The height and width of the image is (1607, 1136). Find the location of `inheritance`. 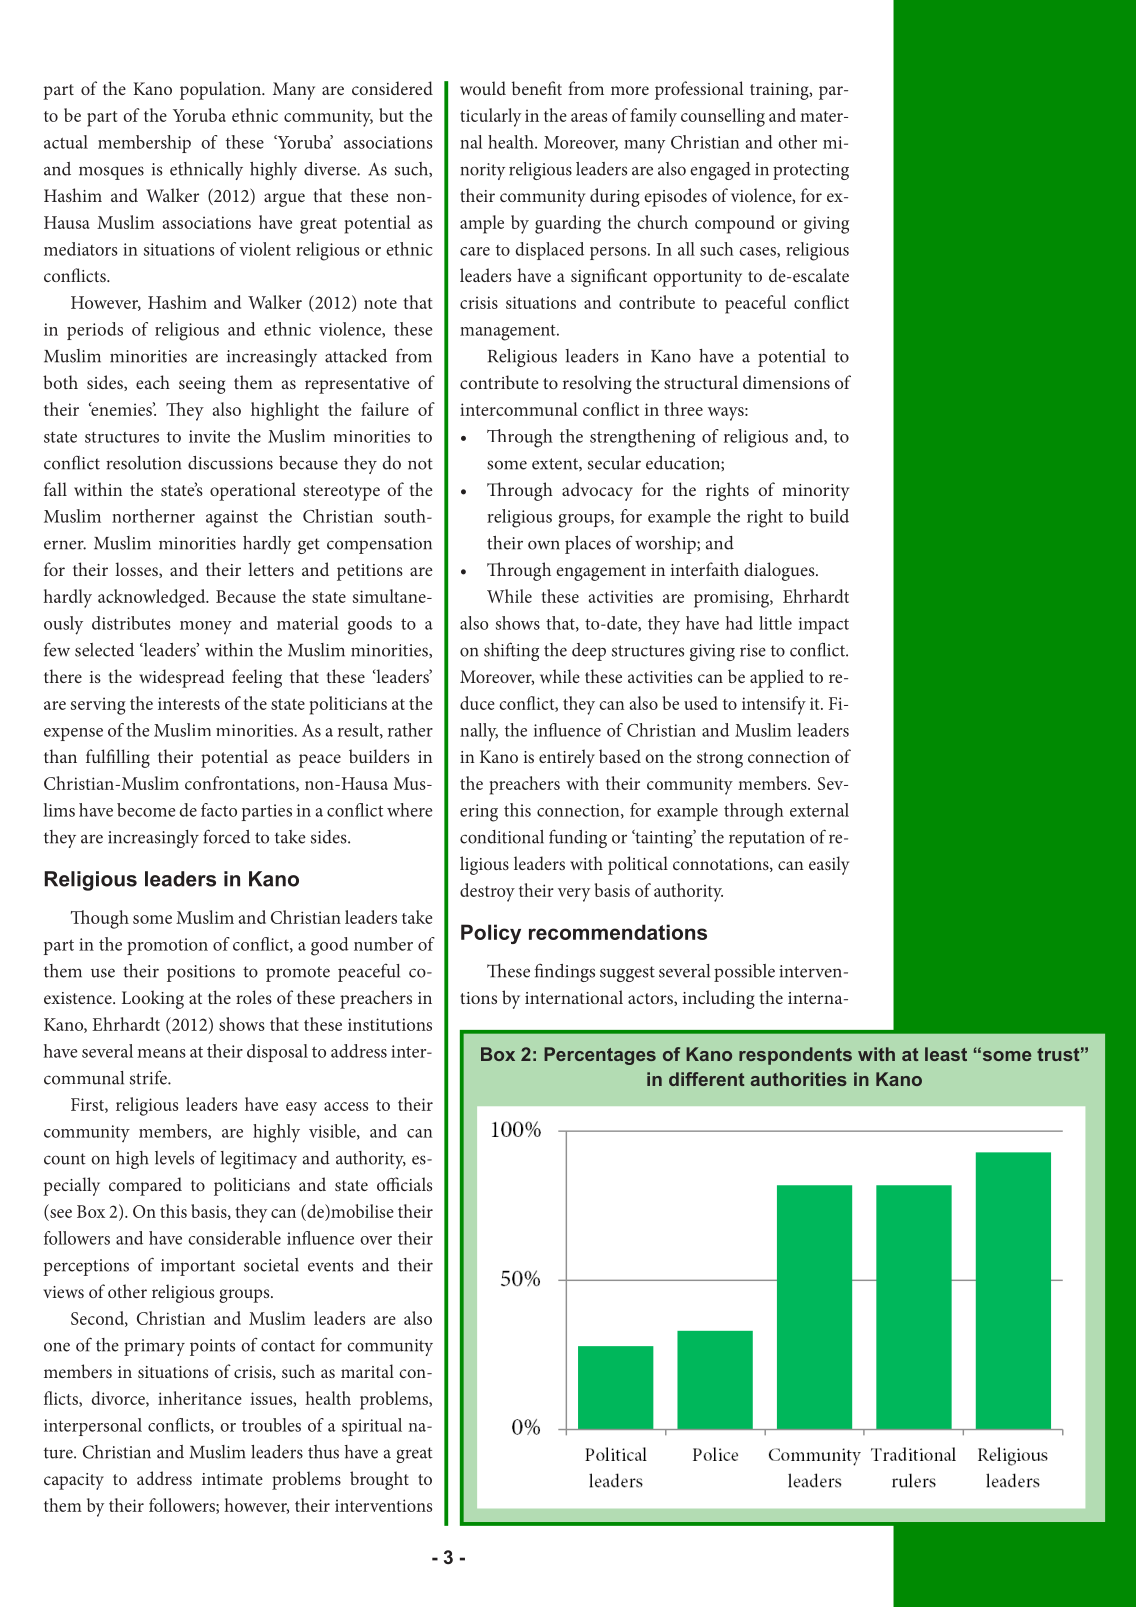

inheritance is located at coordinates (200, 1398).
